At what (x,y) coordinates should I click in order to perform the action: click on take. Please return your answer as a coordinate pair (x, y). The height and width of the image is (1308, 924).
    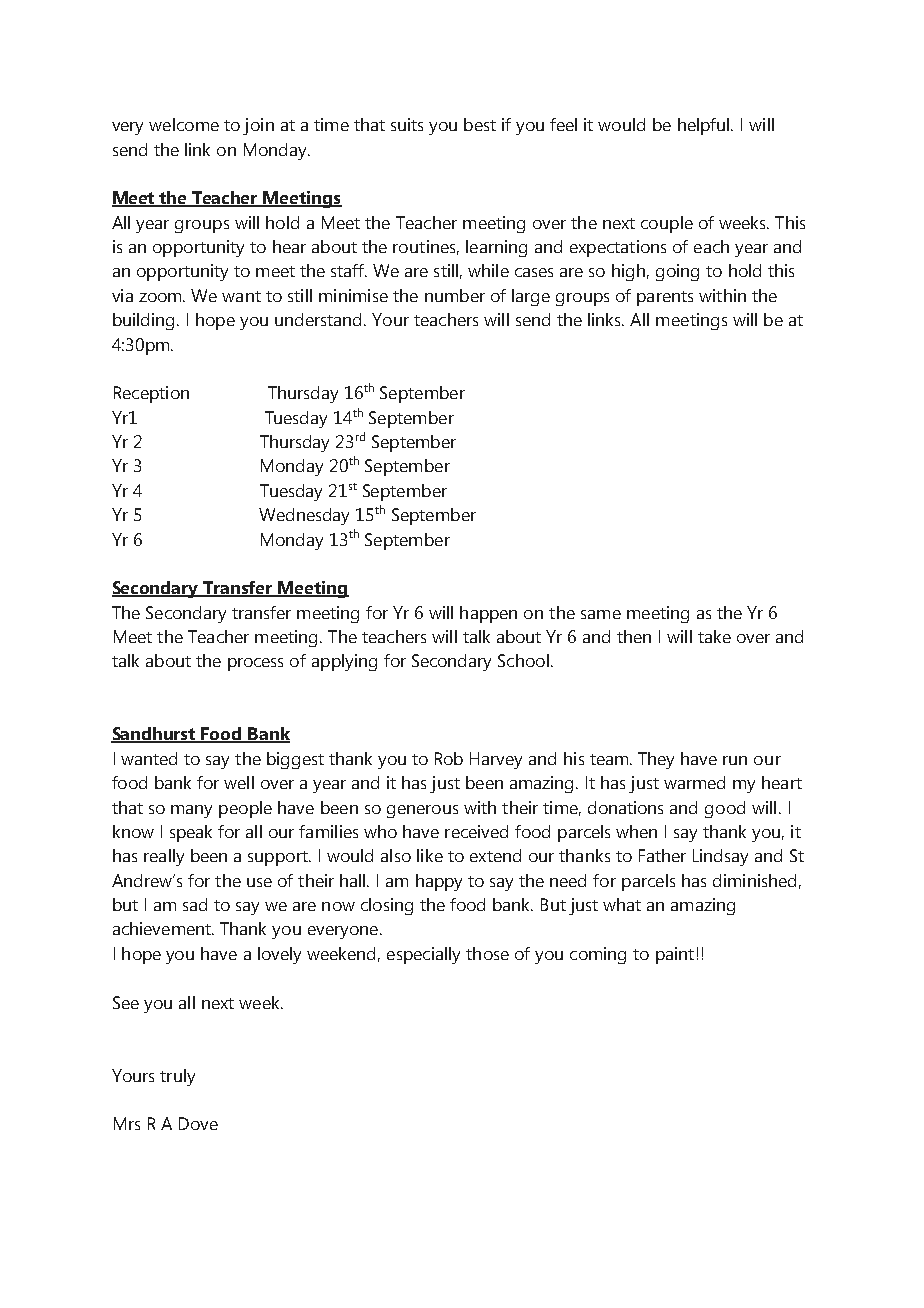
    Looking at the image, I should click on (714, 636).
